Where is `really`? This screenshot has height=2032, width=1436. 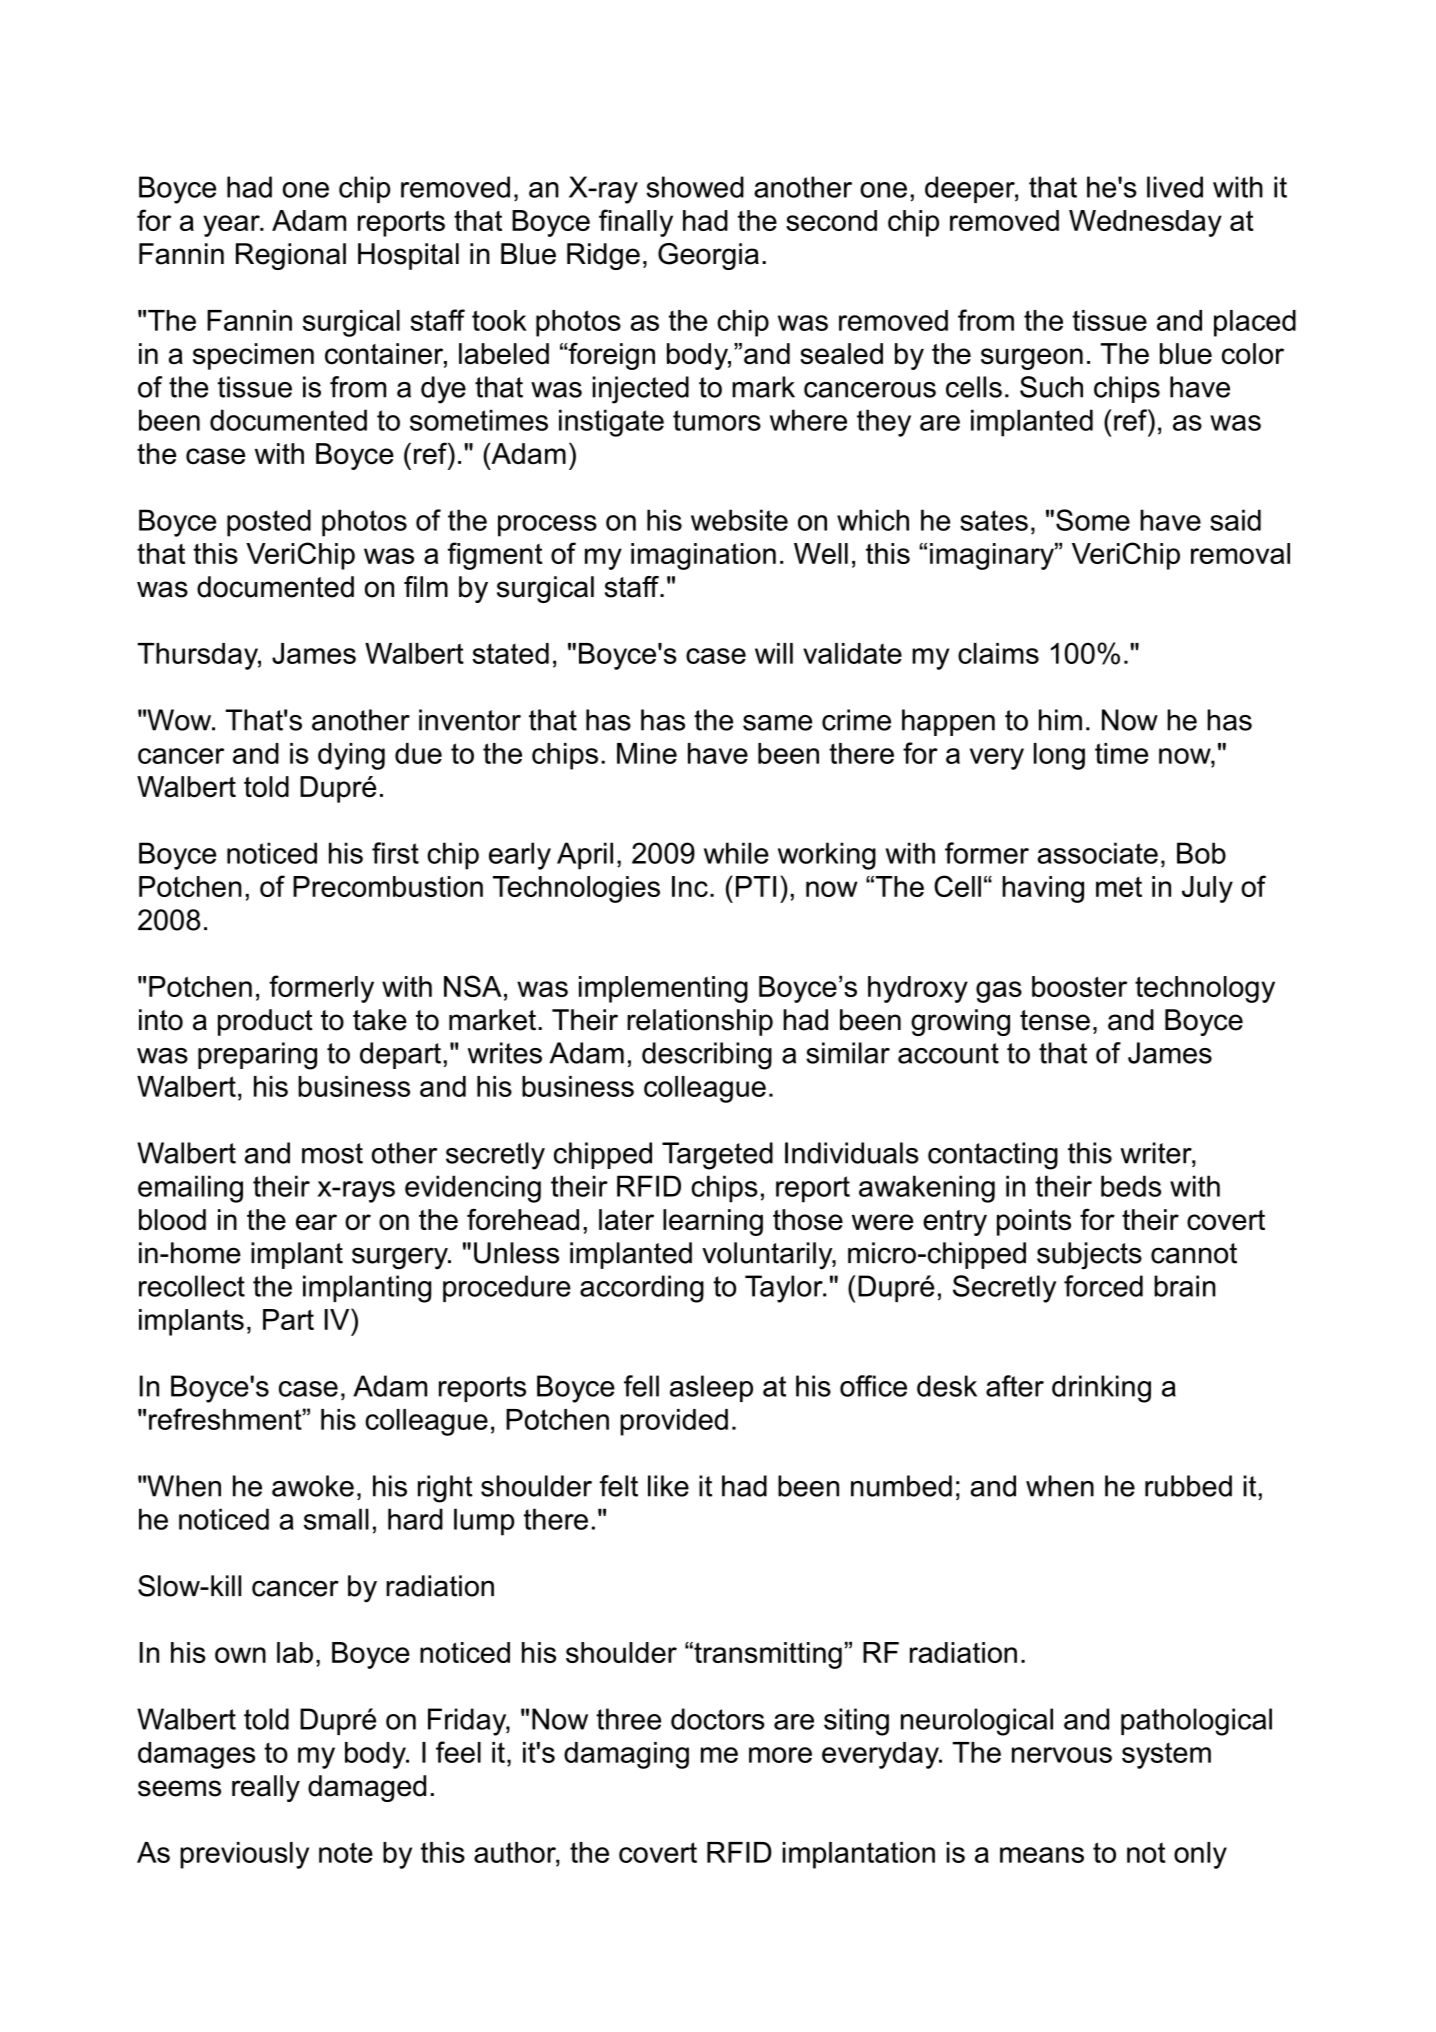 really is located at coordinates (266, 1788).
